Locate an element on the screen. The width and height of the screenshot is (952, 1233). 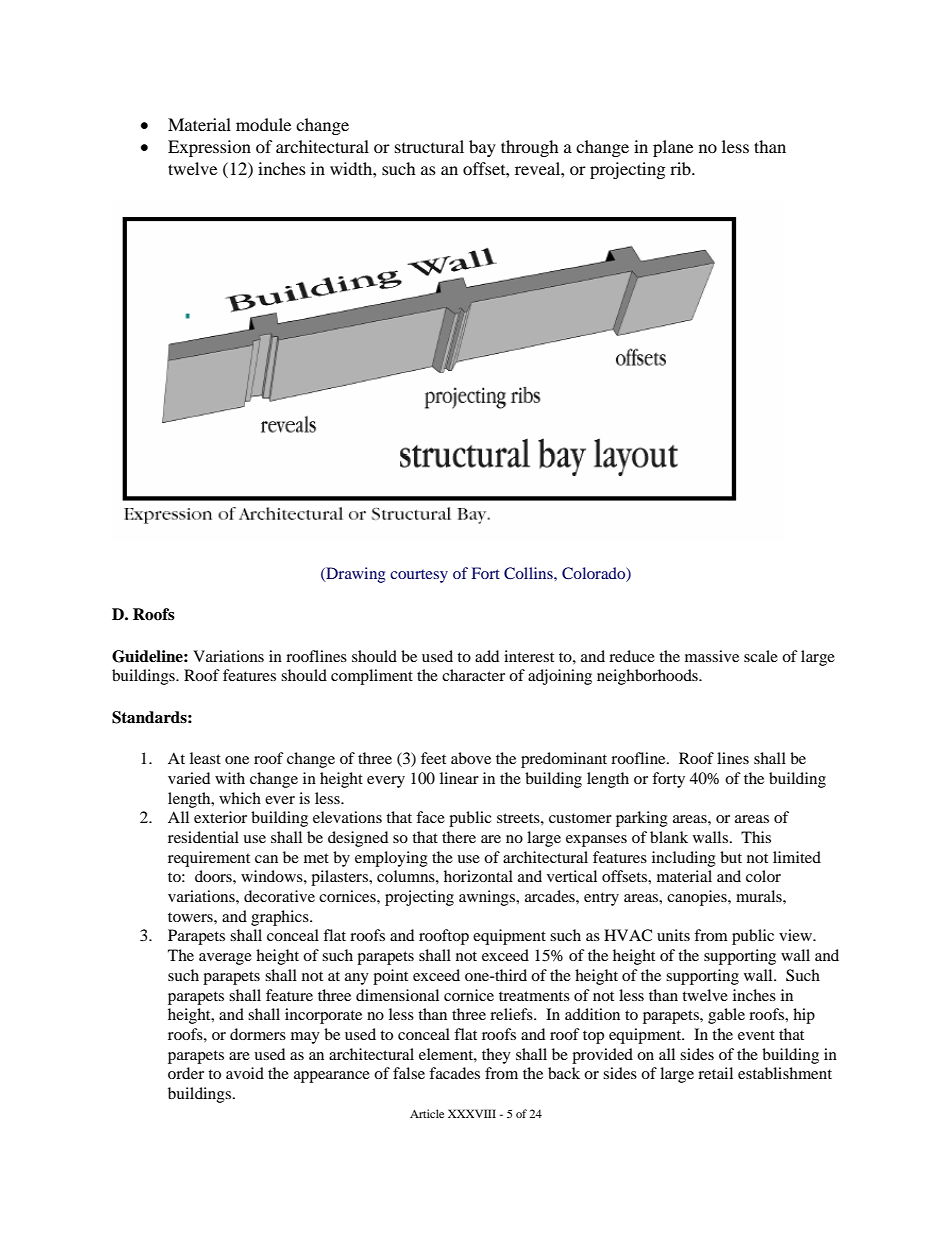
module is located at coordinates (263, 124).
